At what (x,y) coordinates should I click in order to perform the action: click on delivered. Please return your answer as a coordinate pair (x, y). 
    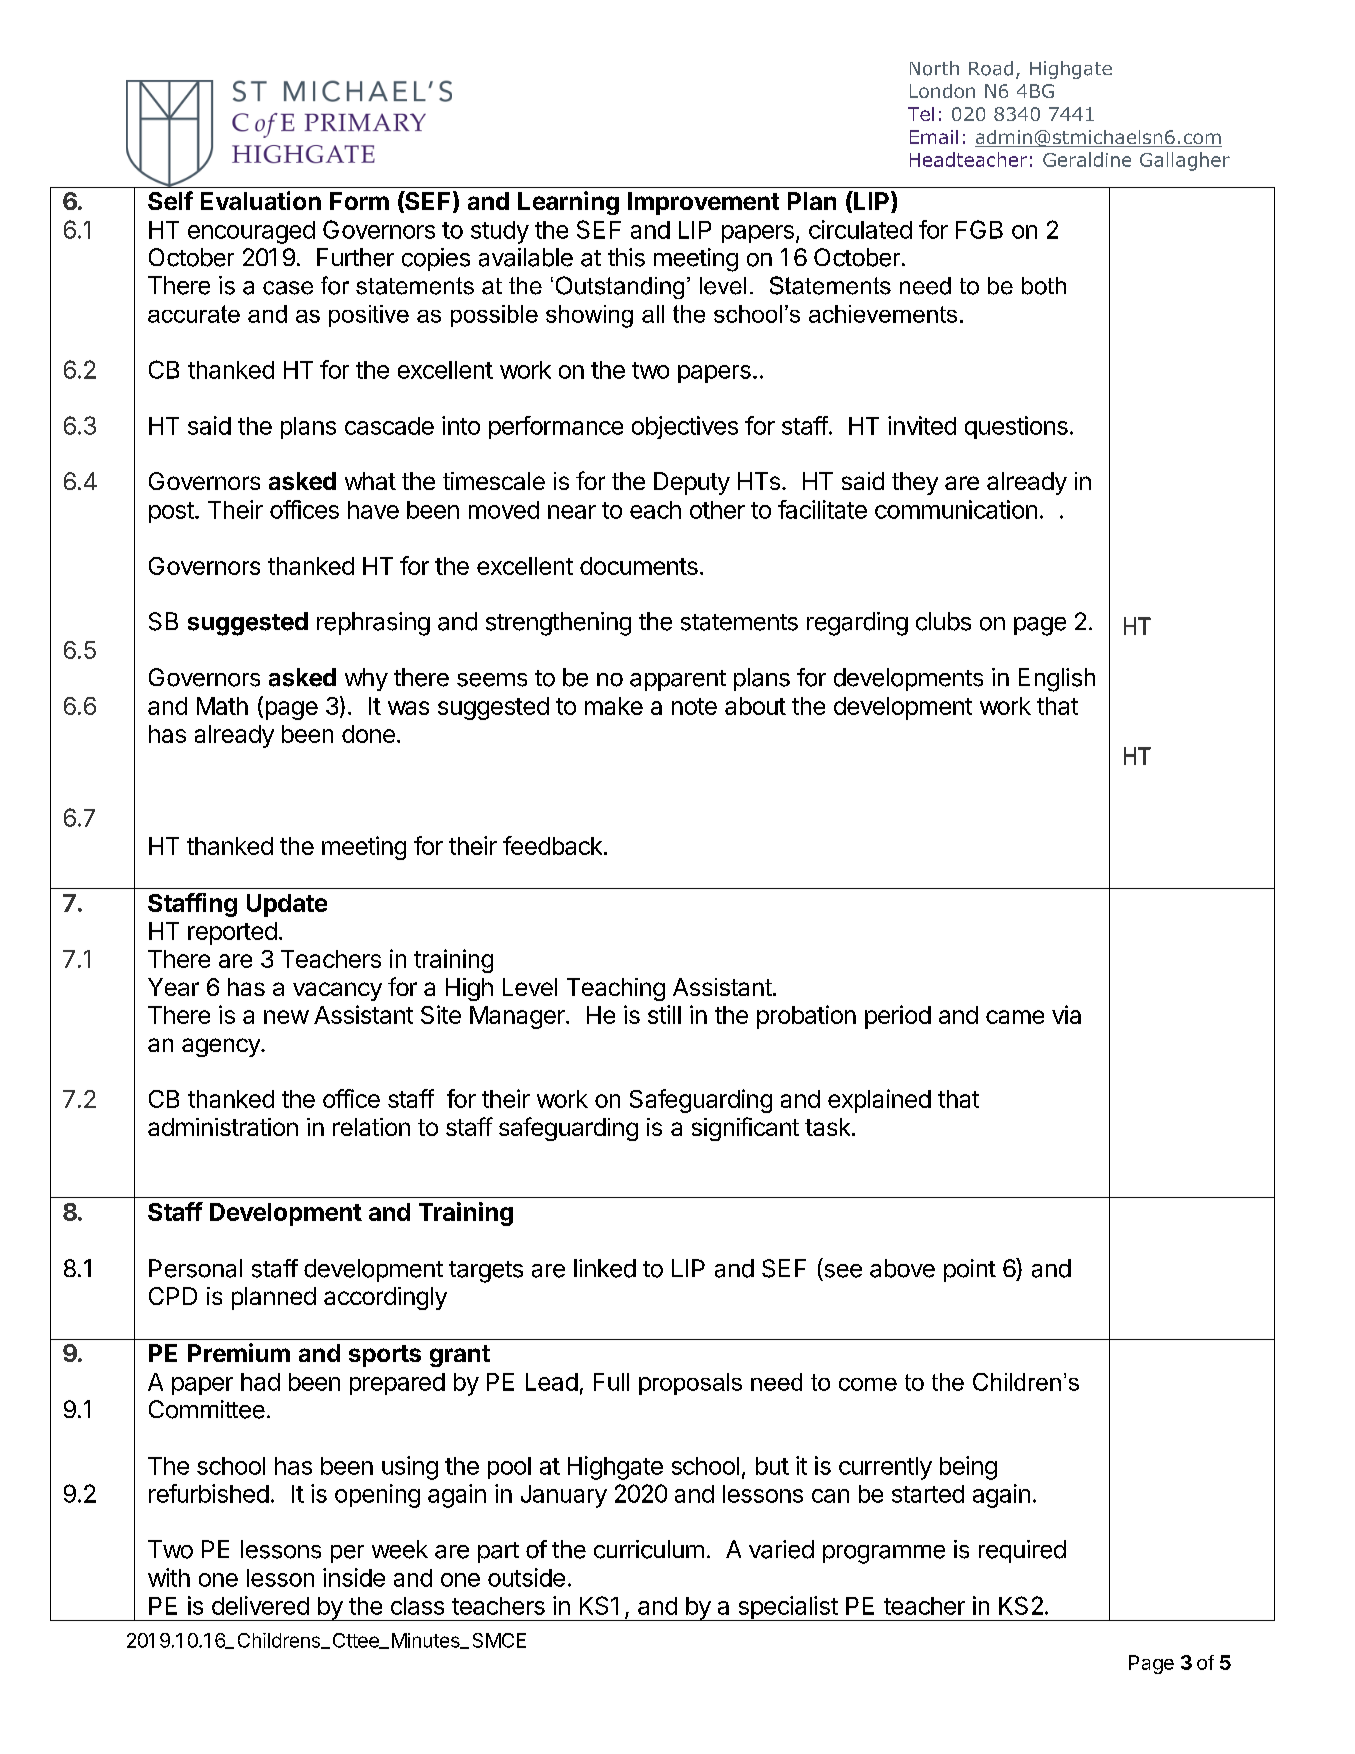
    Looking at the image, I should click on (260, 1605).
